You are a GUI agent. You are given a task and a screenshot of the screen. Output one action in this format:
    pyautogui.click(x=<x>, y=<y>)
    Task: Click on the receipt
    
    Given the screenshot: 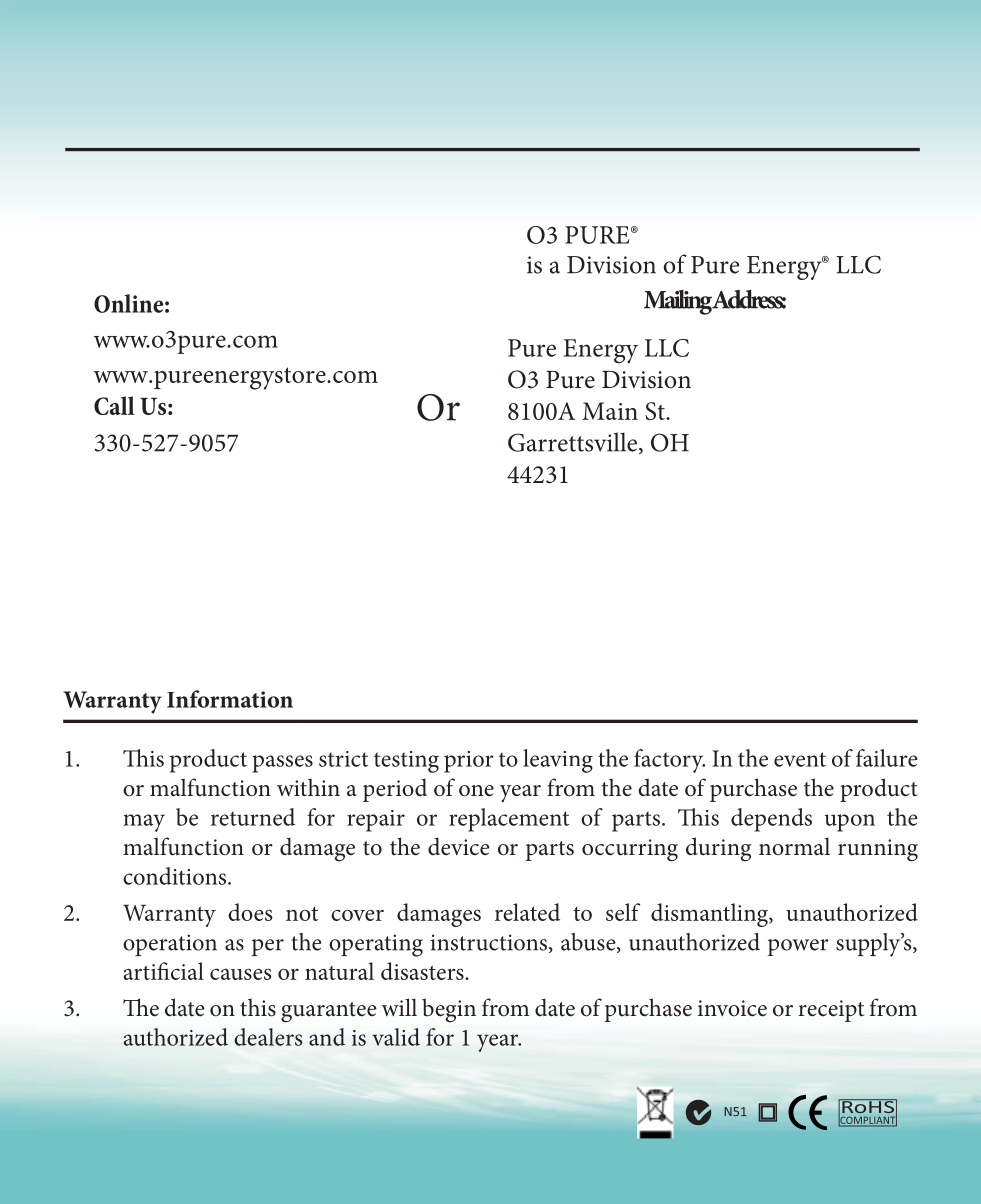 What is the action you would take?
    pyautogui.click(x=831, y=1011)
